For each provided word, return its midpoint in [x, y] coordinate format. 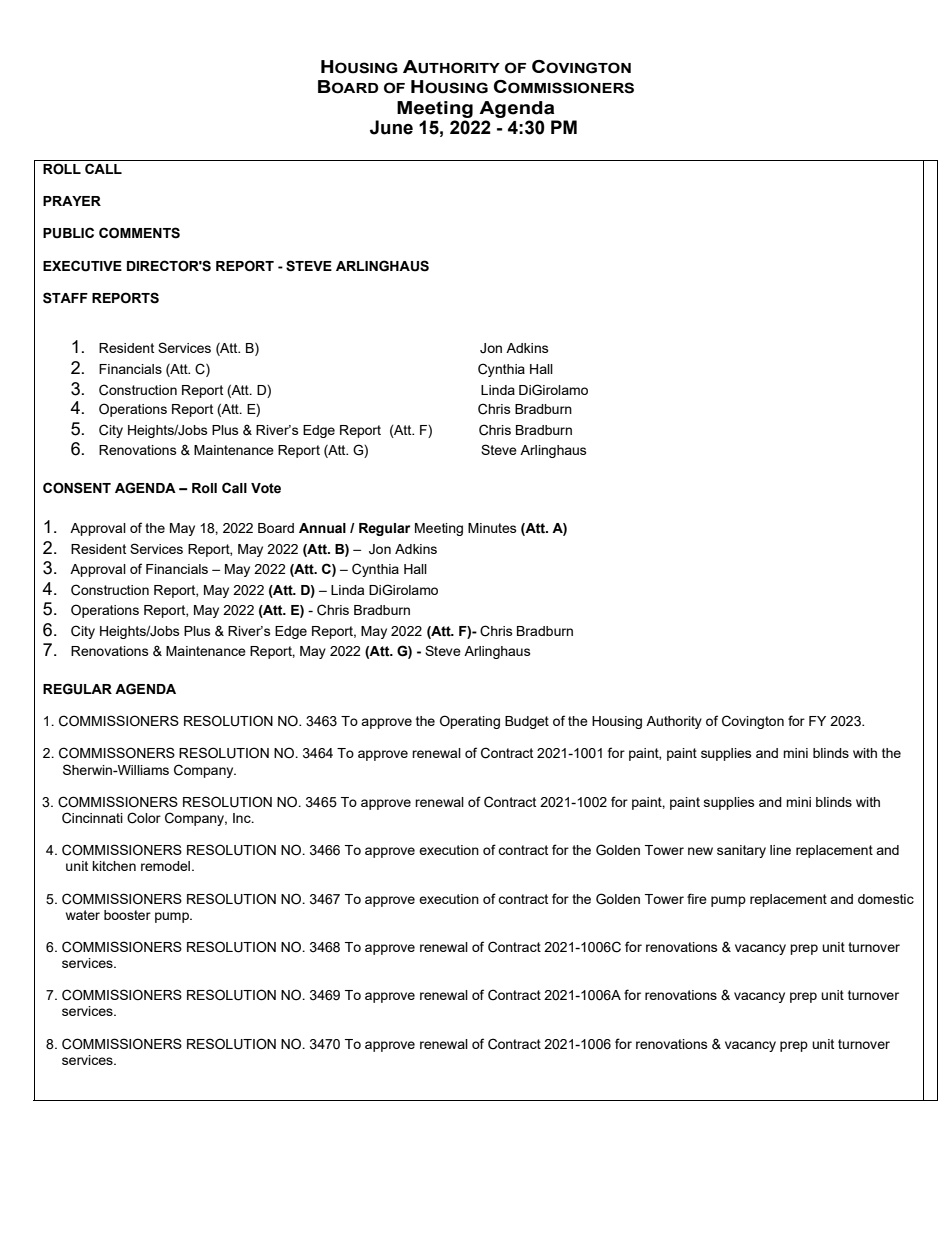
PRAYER [72, 201]
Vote [266, 488]
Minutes [492, 528]
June [391, 127]
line [780, 850]
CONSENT [77, 488]
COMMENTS [139, 233]
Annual [322, 528]
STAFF [65, 298]
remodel [165, 866]
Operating [470, 722]
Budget [527, 722]
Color [144, 818]
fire [697, 898]
